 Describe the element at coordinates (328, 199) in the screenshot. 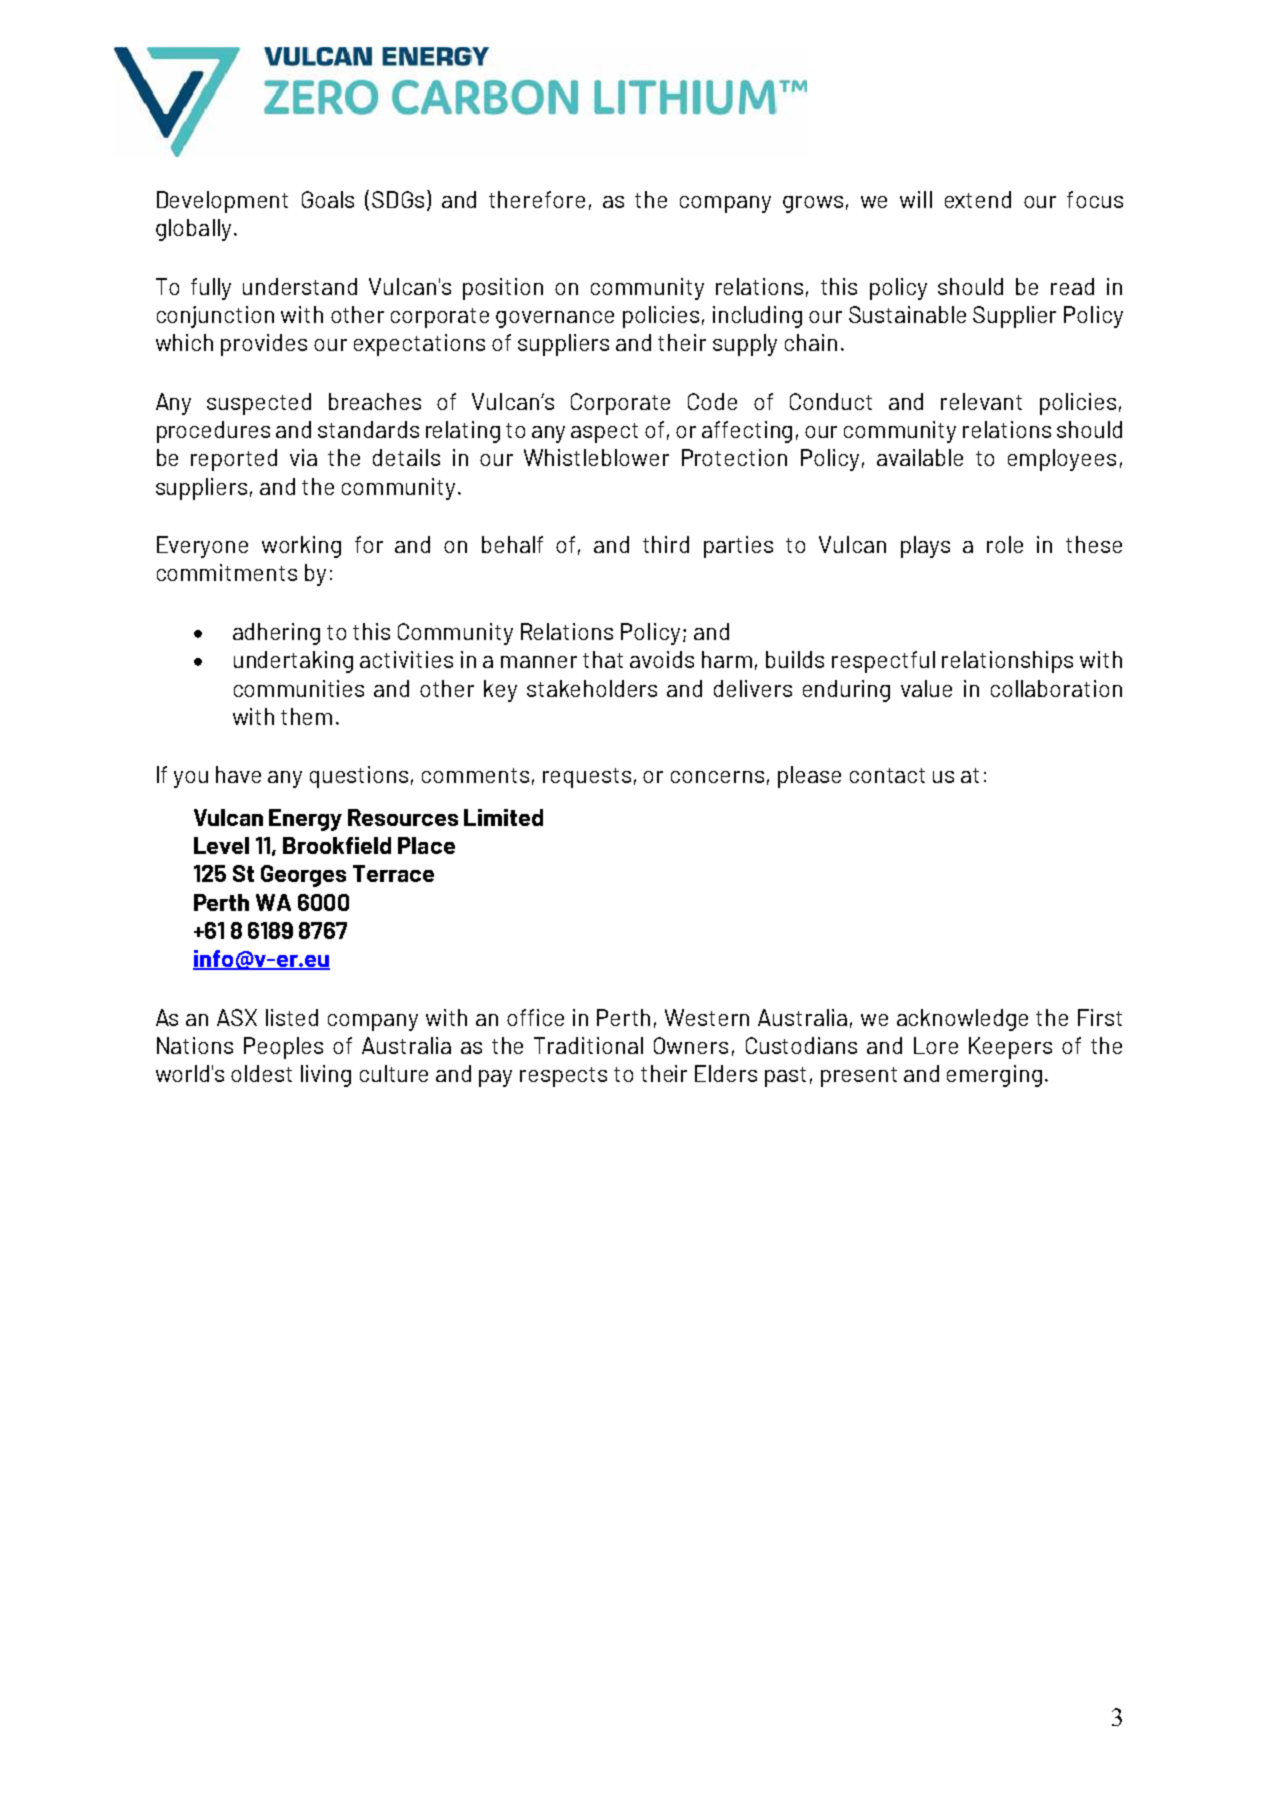

I see `Goals` at that location.
